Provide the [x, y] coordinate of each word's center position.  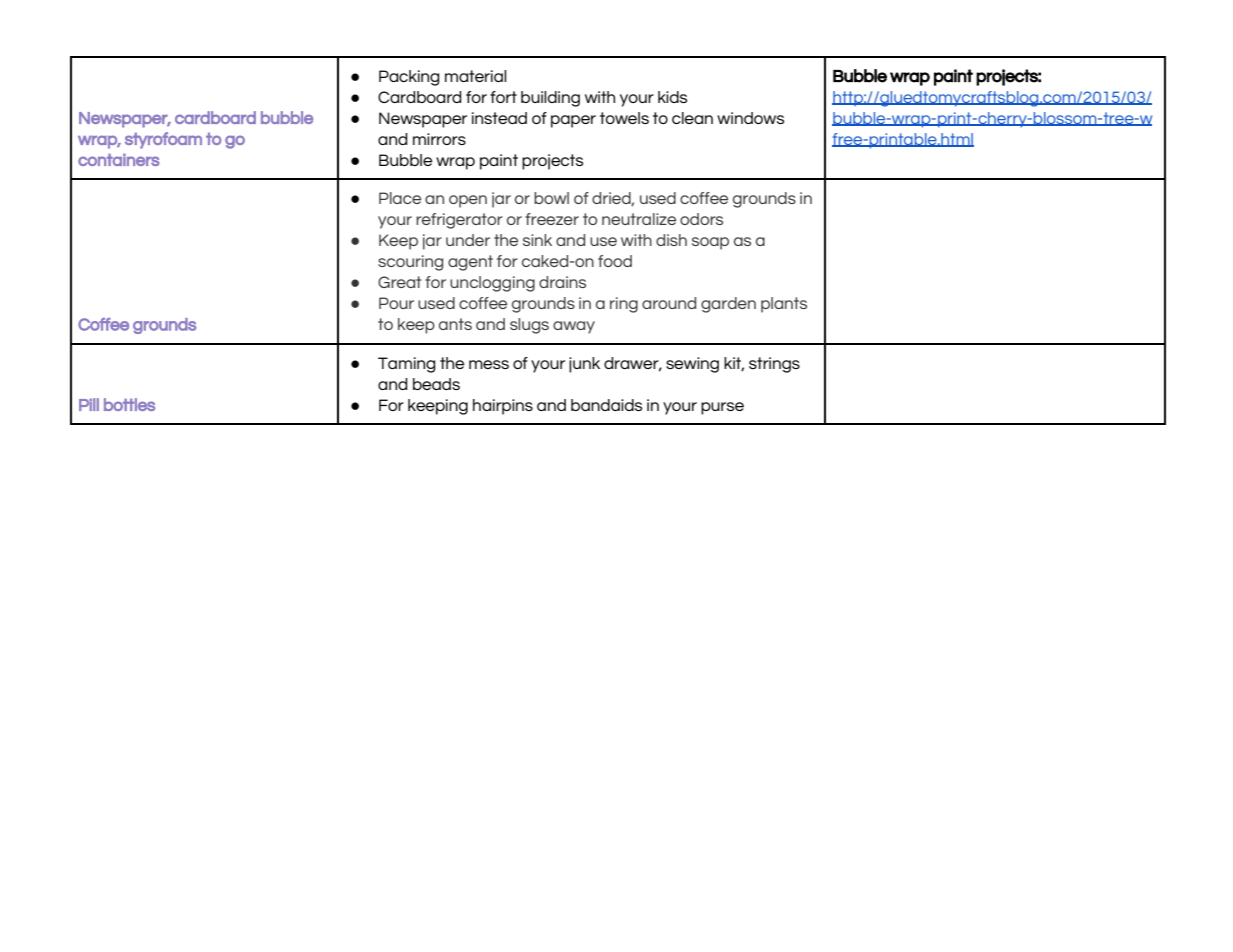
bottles [129, 404]
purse [722, 408]
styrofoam [163, 140]
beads [436, 384]
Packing [409, 78]
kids [672, 97]
